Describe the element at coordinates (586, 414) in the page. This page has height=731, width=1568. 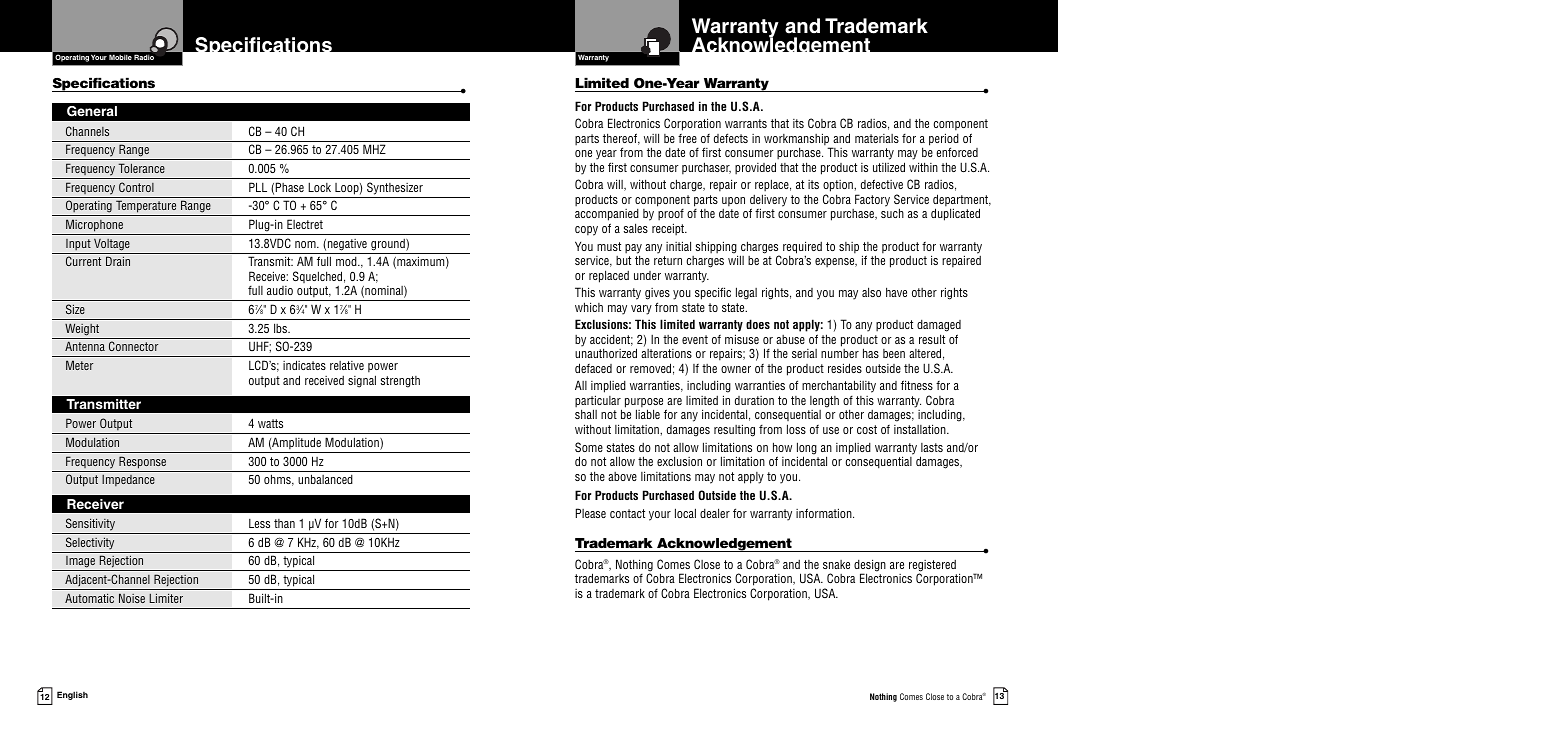
I see `shall` at that location.
